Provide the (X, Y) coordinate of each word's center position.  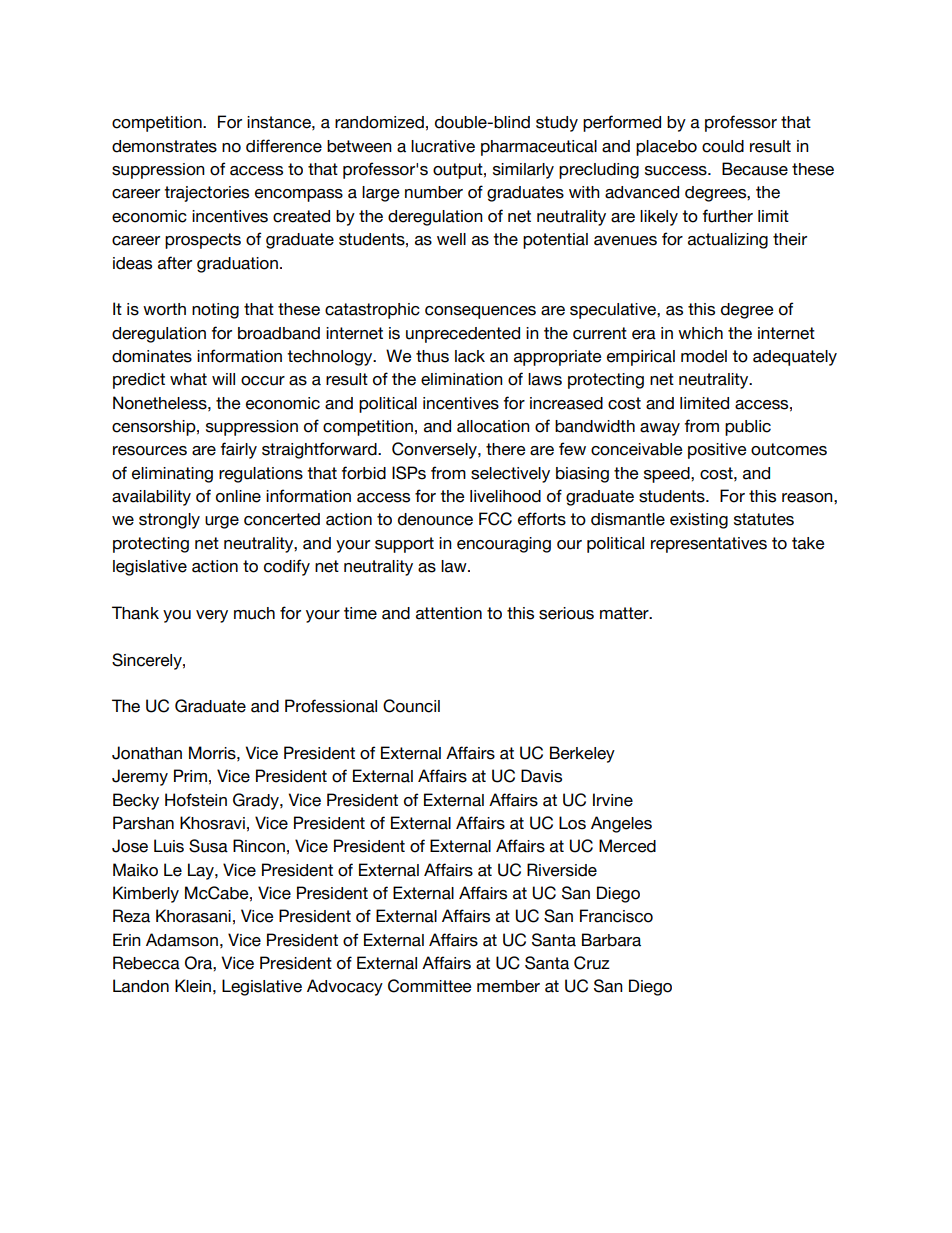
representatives (709, 545)
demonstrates (164, 146)
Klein (193, 986)
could (723, 146)
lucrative (443, 146)
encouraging (504, 545)
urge (222, 522)
